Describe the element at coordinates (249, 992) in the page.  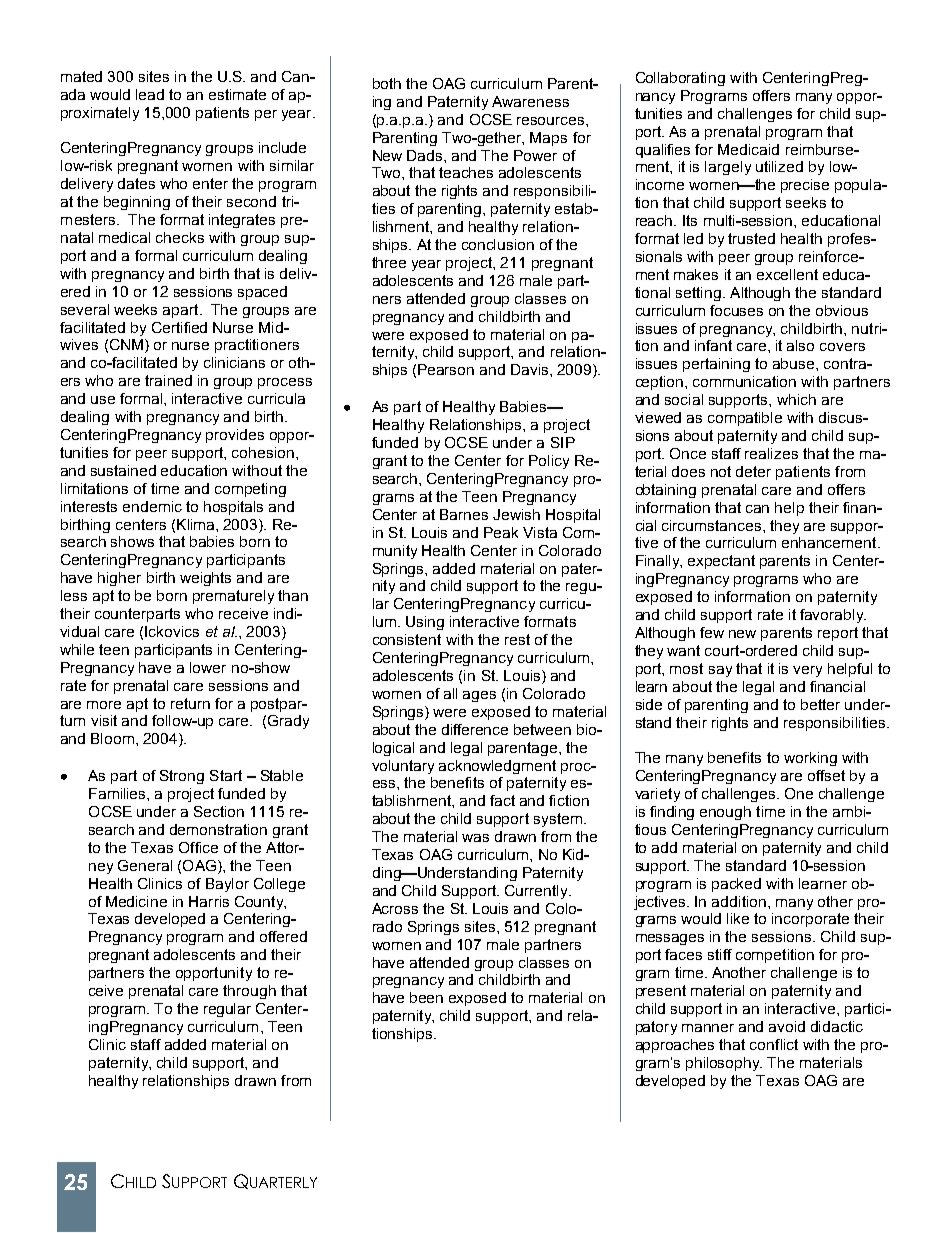
I see `through` at that location.
